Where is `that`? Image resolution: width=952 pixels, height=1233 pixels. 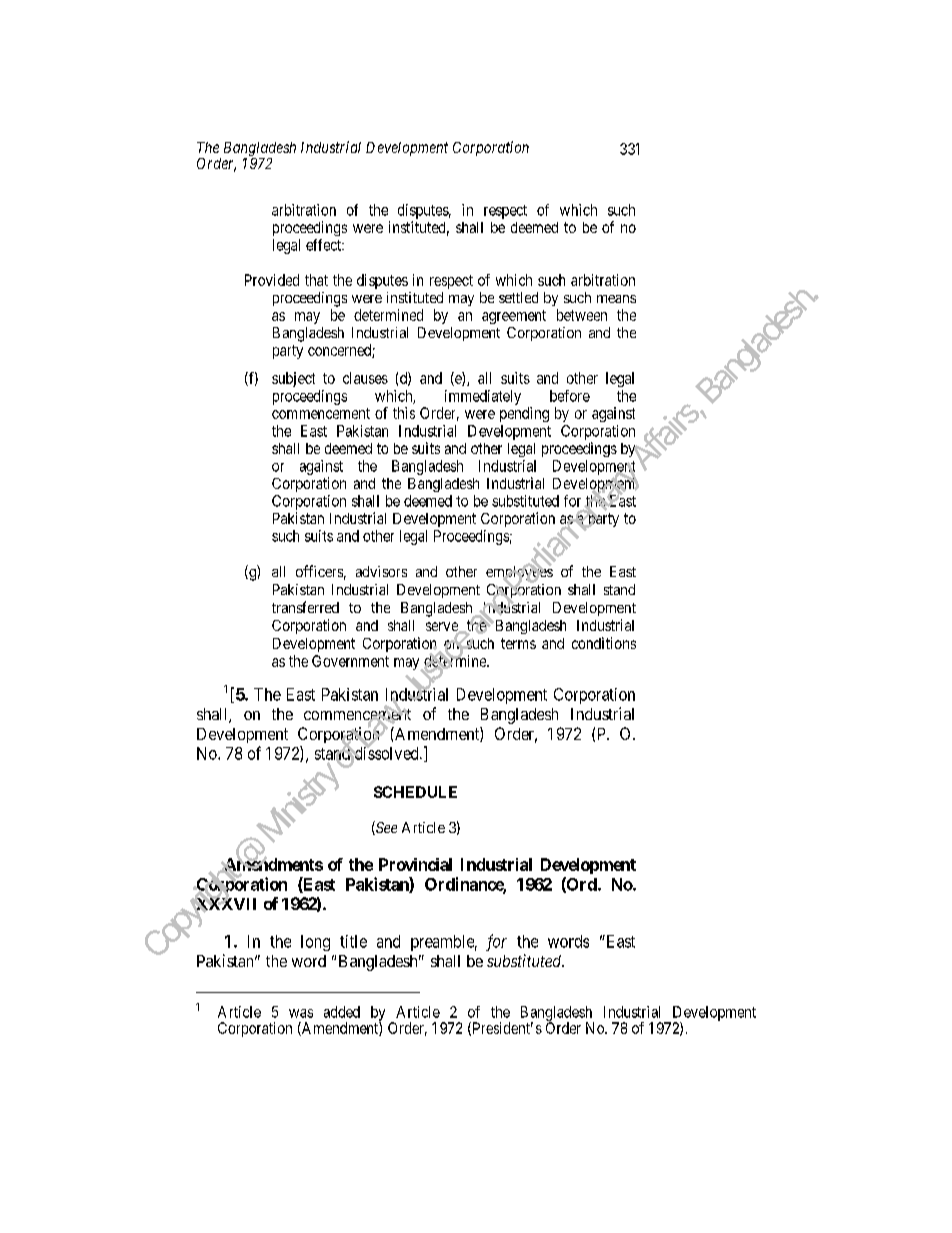 that is located at coordinates (316, 280).
